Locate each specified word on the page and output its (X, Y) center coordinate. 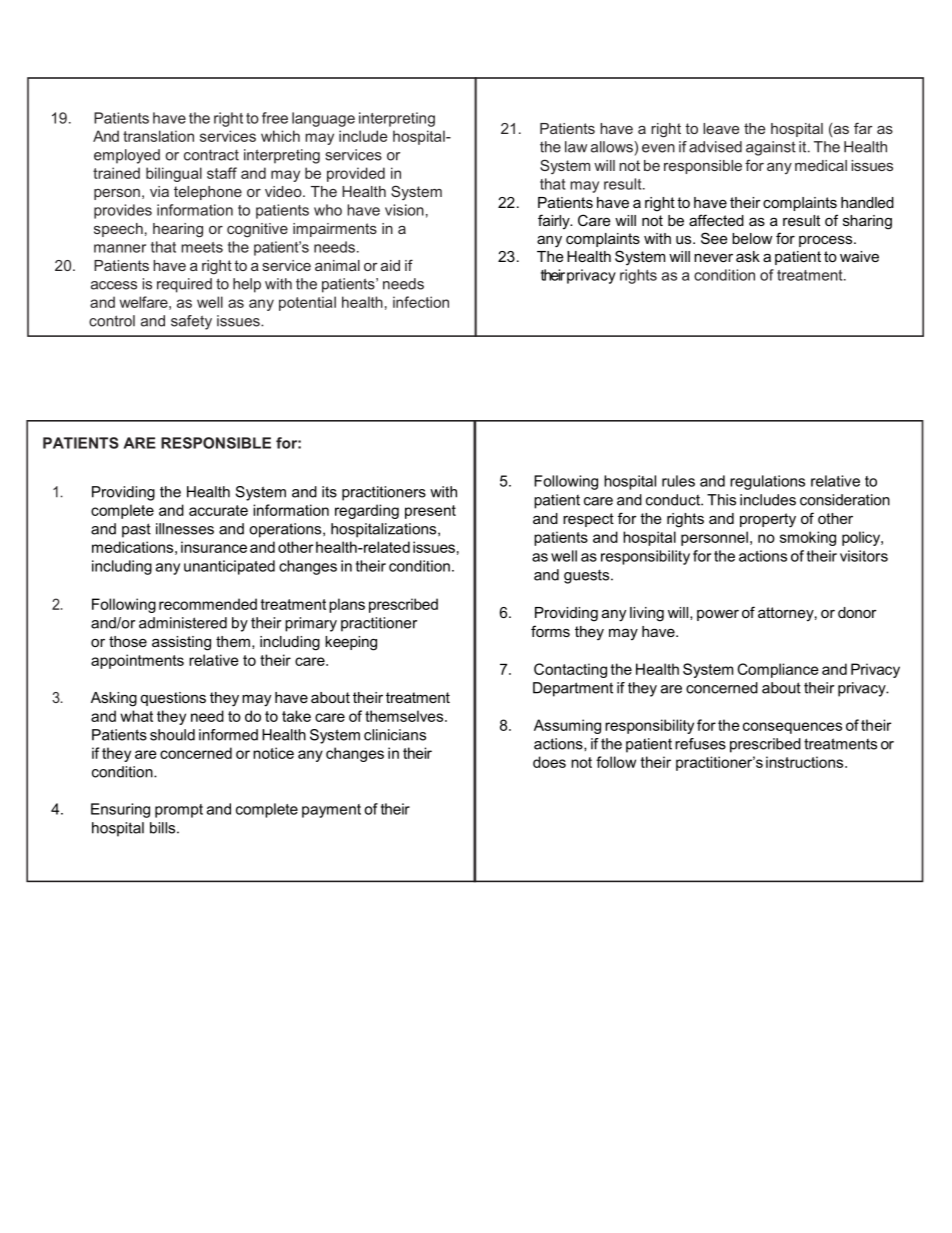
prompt (179, 811)
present (430, 512)
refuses (700, 744)
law (576, 147)
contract (211, 155)
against (771, 148)
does (549, 762)
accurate (218, 510)
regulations (767, 482)
